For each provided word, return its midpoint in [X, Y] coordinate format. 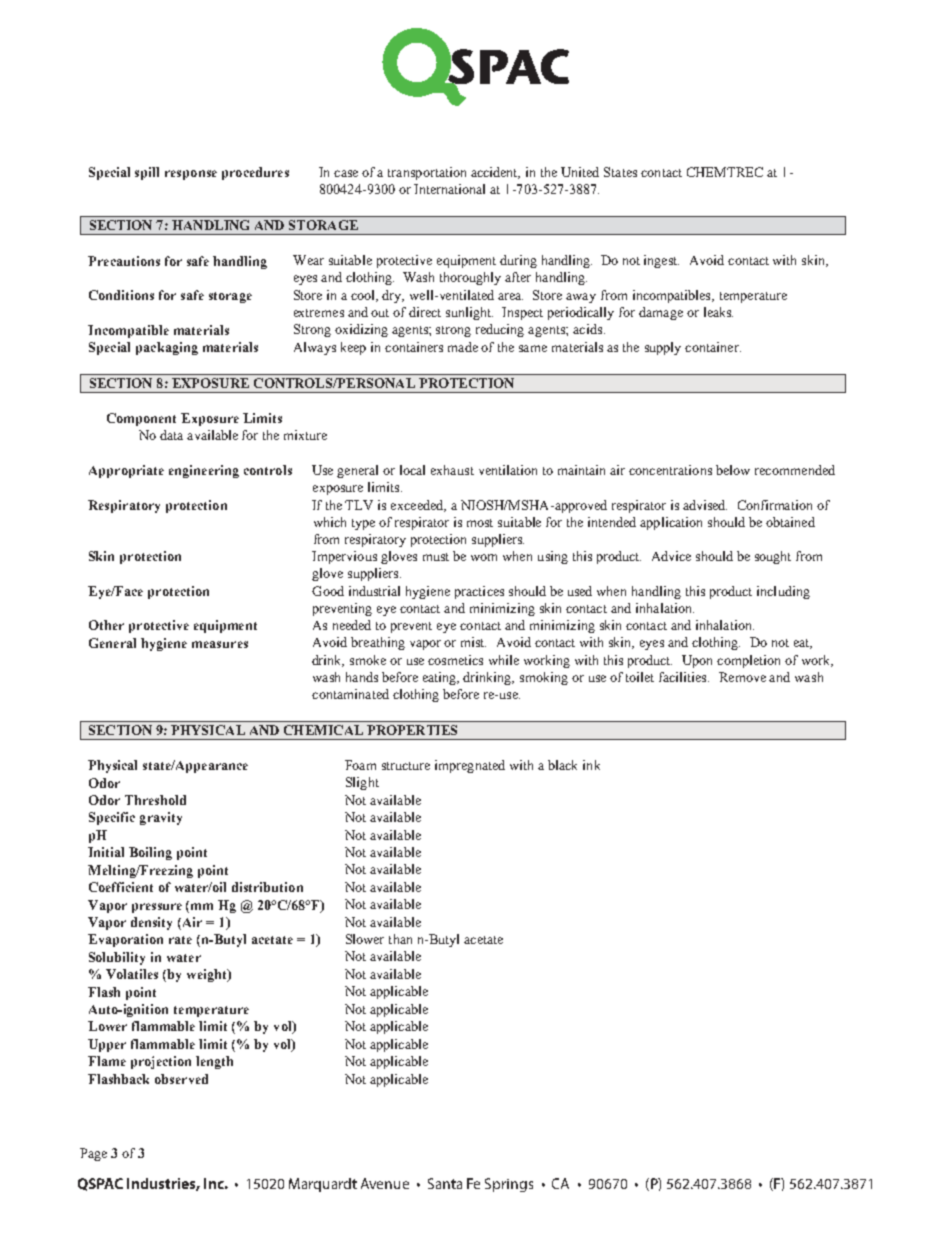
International [449, 189]
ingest [661, 261]
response [191, 175]
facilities [684, 677]
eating [441, 678]
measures [220, 644]
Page [93, 1154]
